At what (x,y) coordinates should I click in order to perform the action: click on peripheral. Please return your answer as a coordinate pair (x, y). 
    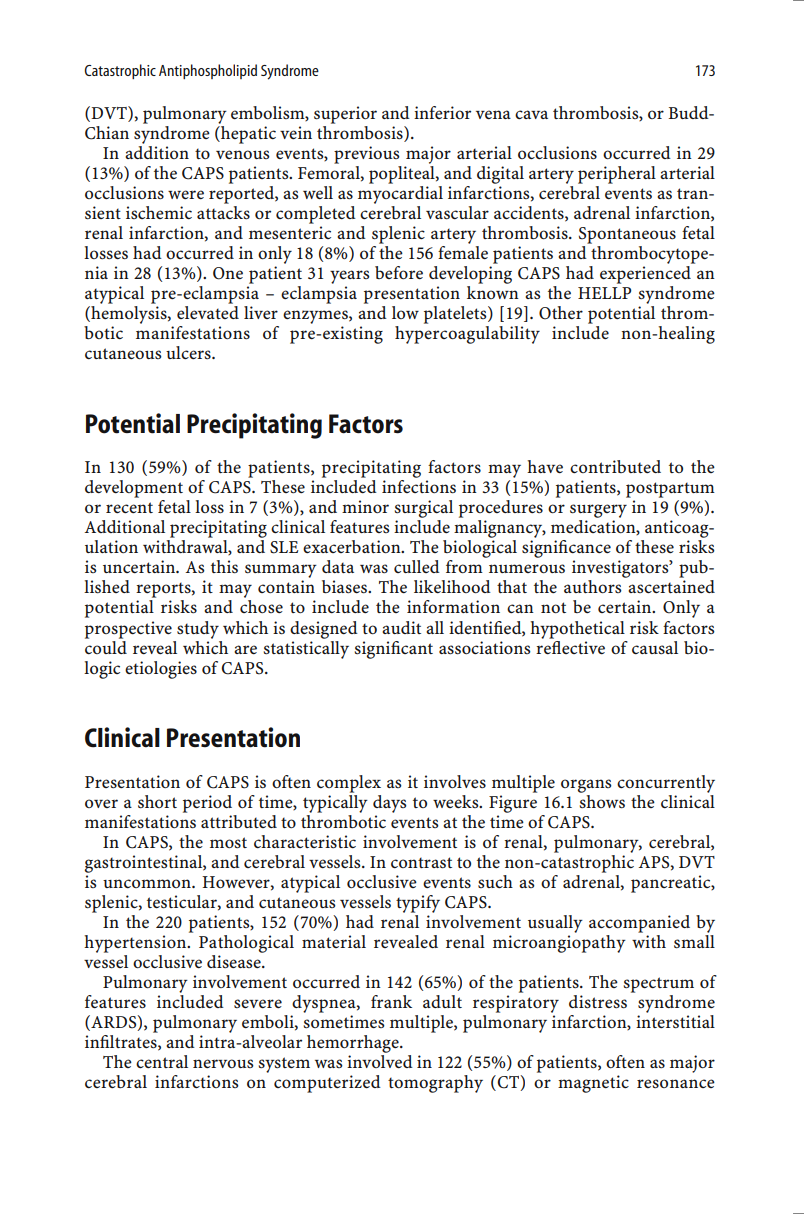
    Looking at the image, I should click on (617, 175).
